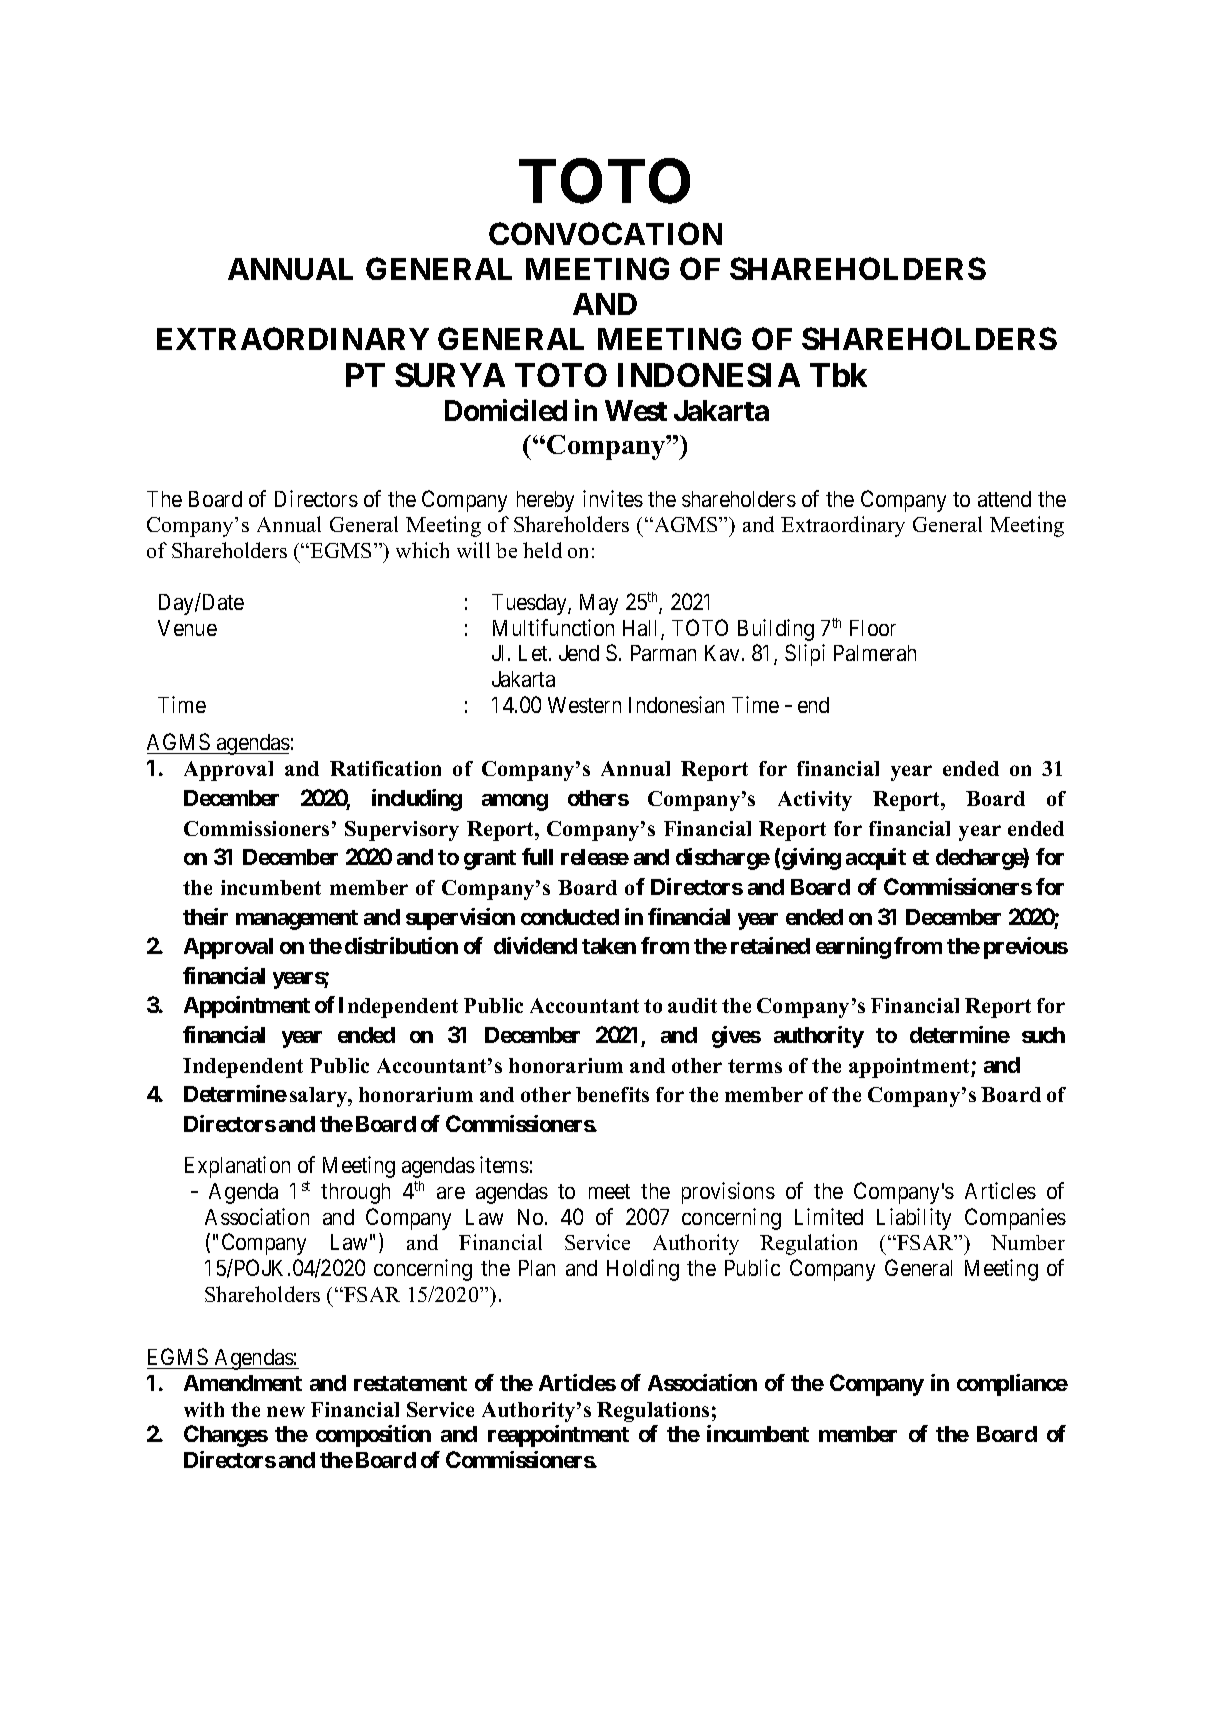 This image has width=1212, height=1715. Describe the element at coordinates (1004, 499) in the image. I see `attend` at that location.
